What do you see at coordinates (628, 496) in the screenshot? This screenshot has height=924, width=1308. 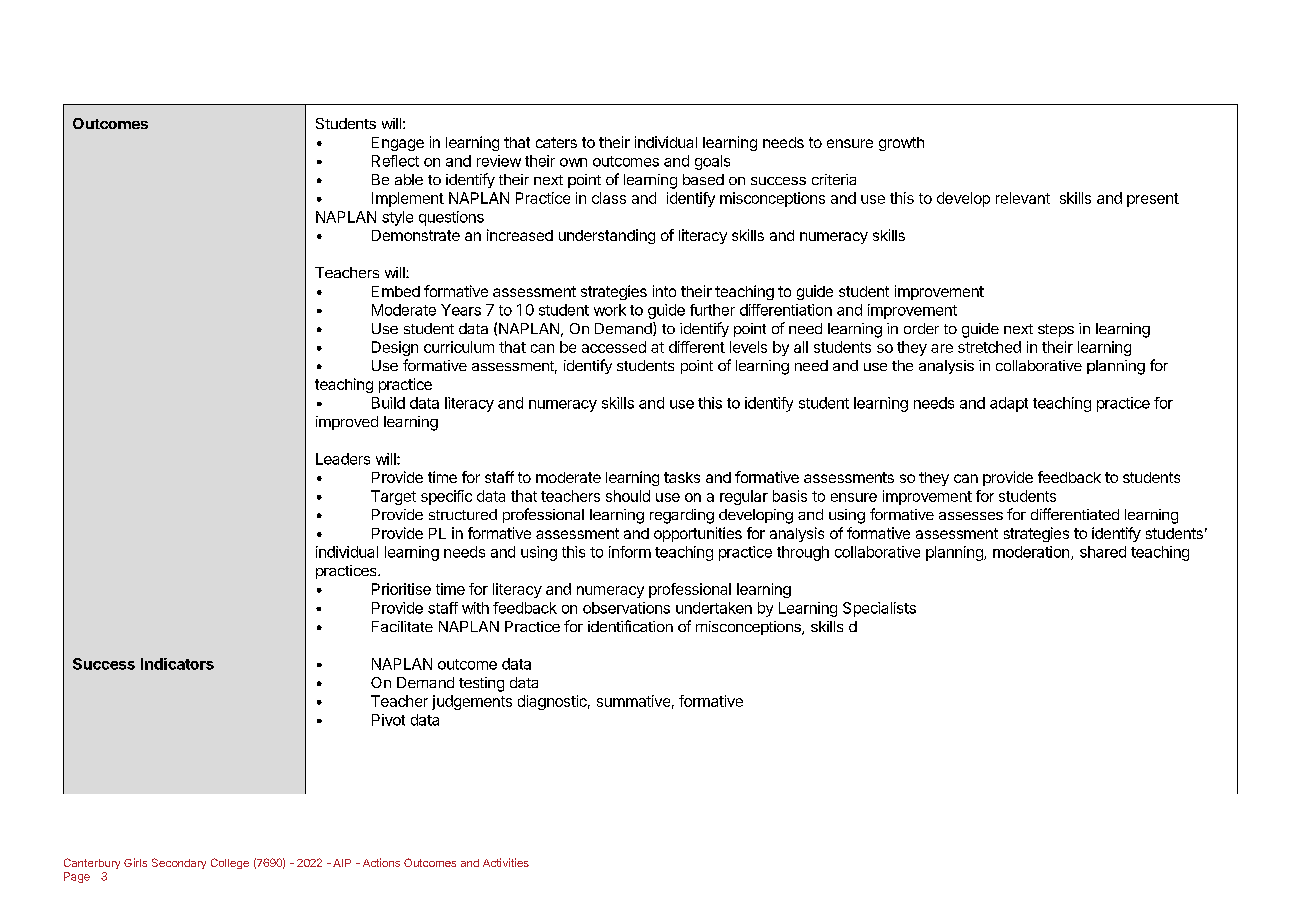 I see `should` at bounding box center [628, 496].
